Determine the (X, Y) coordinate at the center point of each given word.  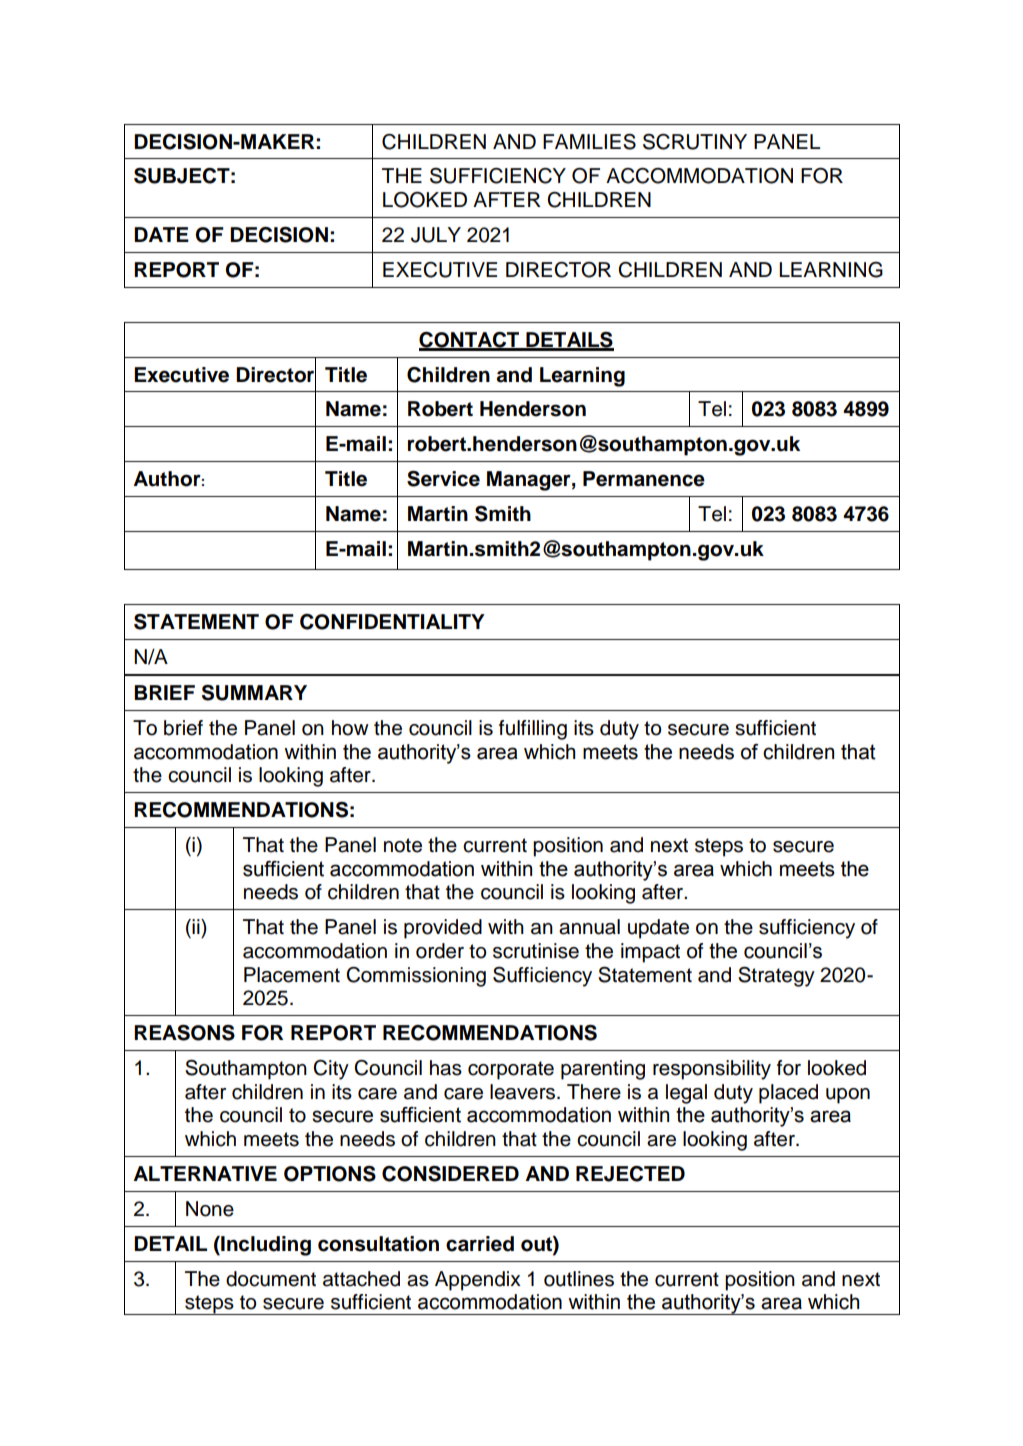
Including (265, 1246)
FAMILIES (589, 142)
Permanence (644, 479)
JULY (436, 235)
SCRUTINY (695, 142)
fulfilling (533, 730)
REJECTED (630, 1174)
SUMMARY (254, 693)
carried (480, 1244)
